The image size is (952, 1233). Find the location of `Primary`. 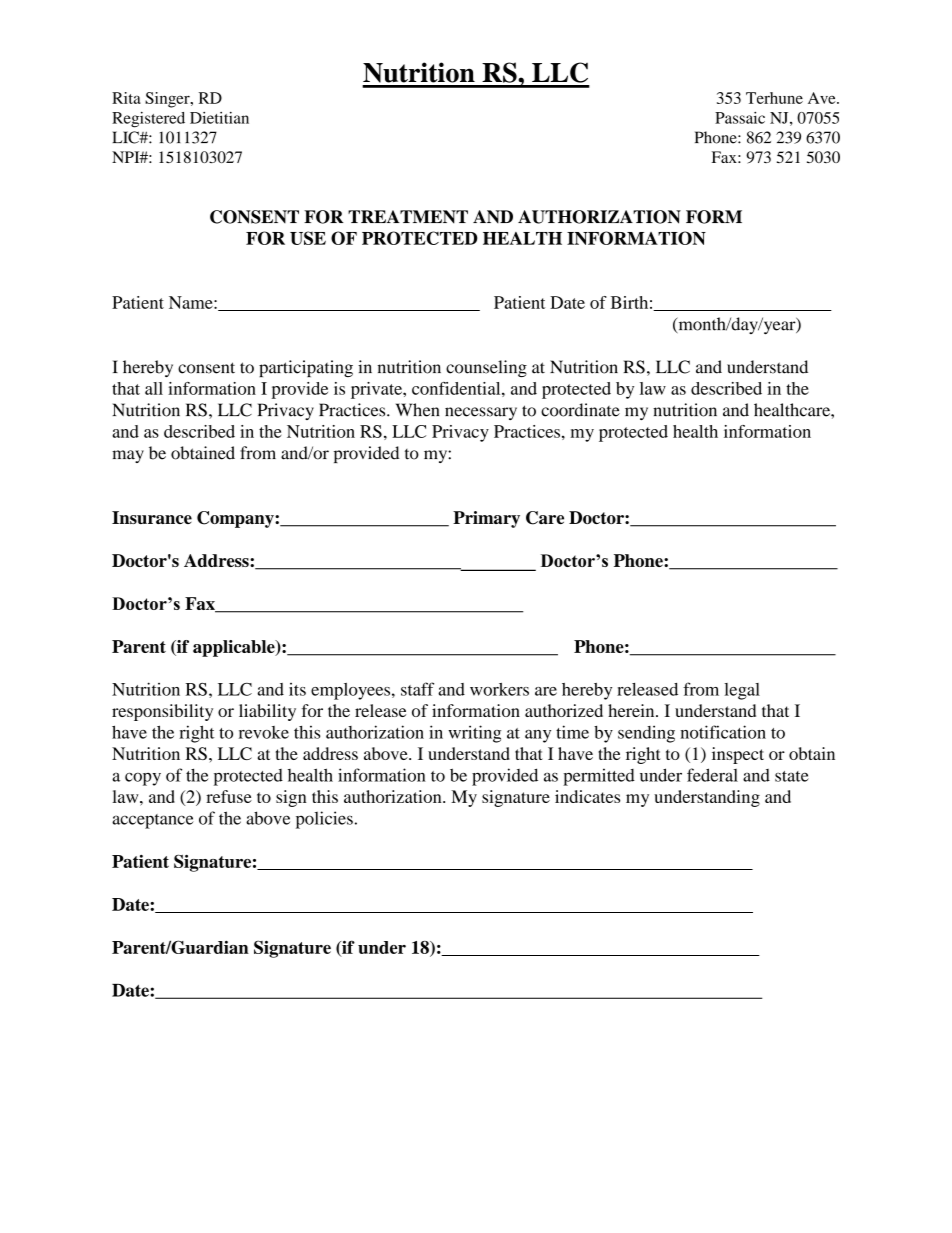

Primary is located at coordinates (486, 519).
